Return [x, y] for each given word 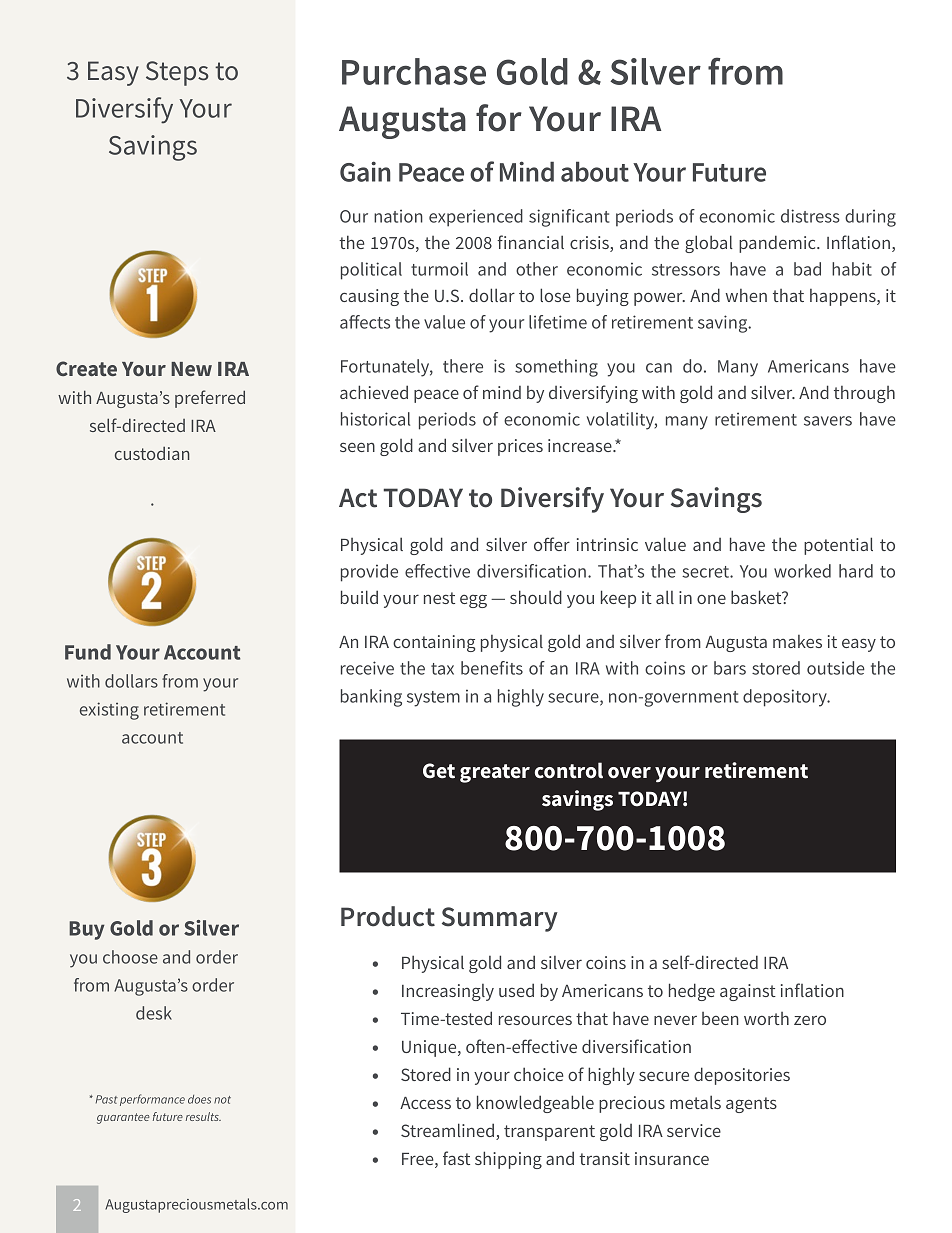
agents [751, 1105]
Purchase [414, 71]
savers [828, 421]
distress [810, 216]
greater [495, 773]
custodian [152, 453]
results [203, 1116]
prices [520, 447]
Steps [177, 73]
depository [786, 698]
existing [109, 711]
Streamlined [447, 1130]
